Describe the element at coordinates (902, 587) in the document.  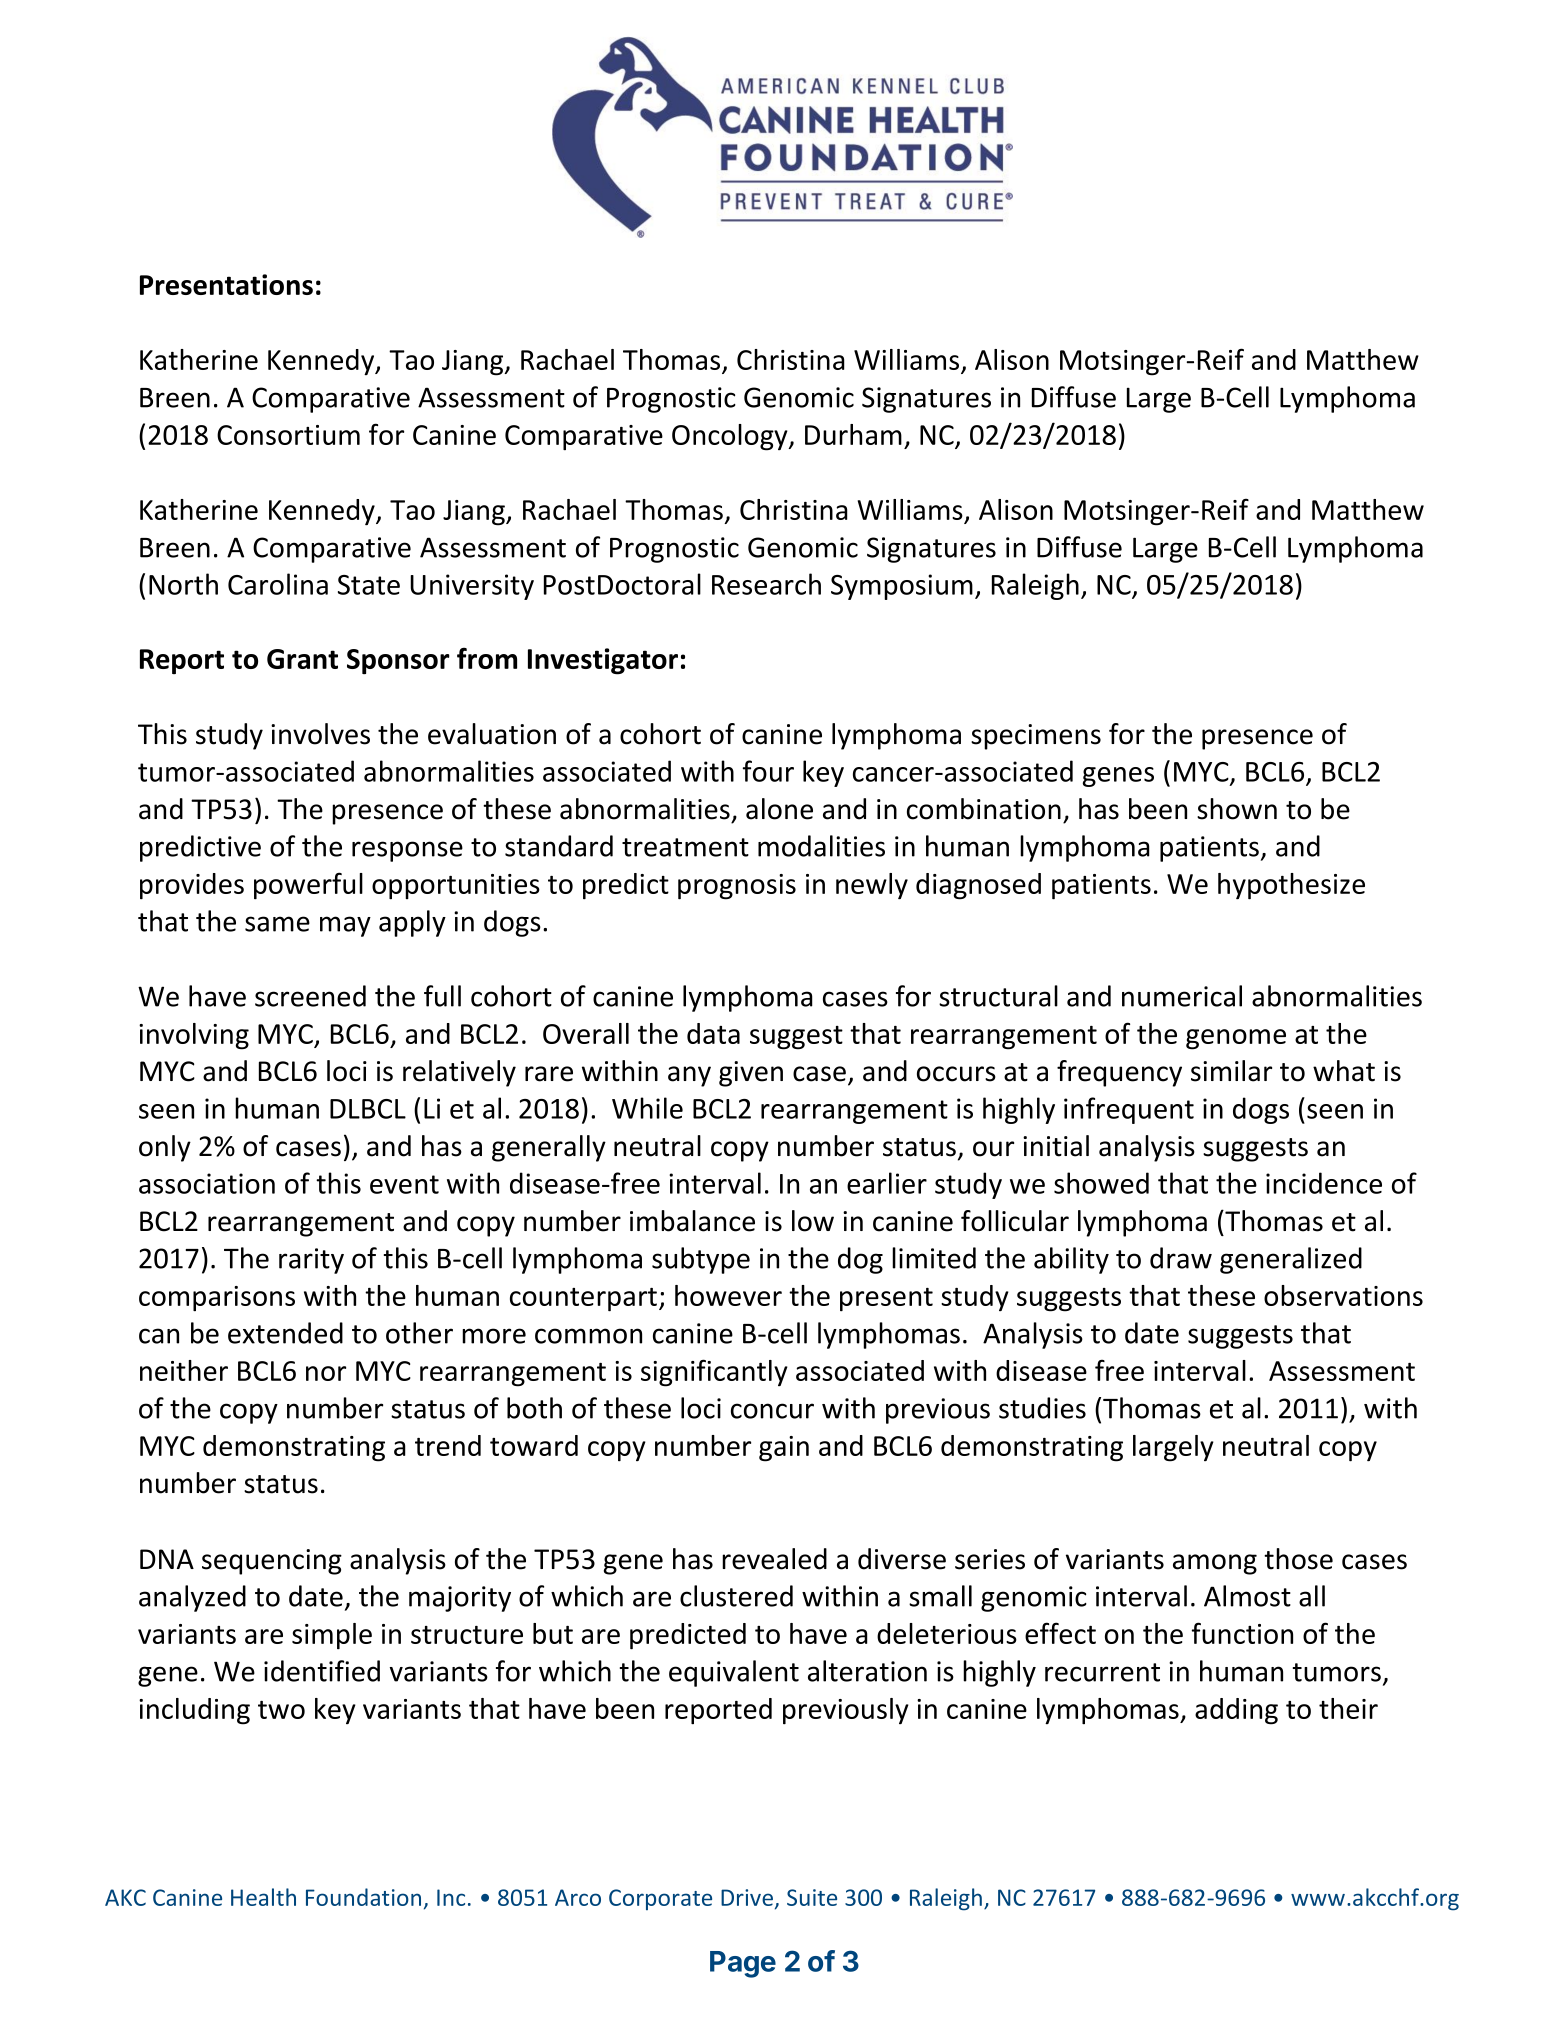
I see `Symposium` at that location.
